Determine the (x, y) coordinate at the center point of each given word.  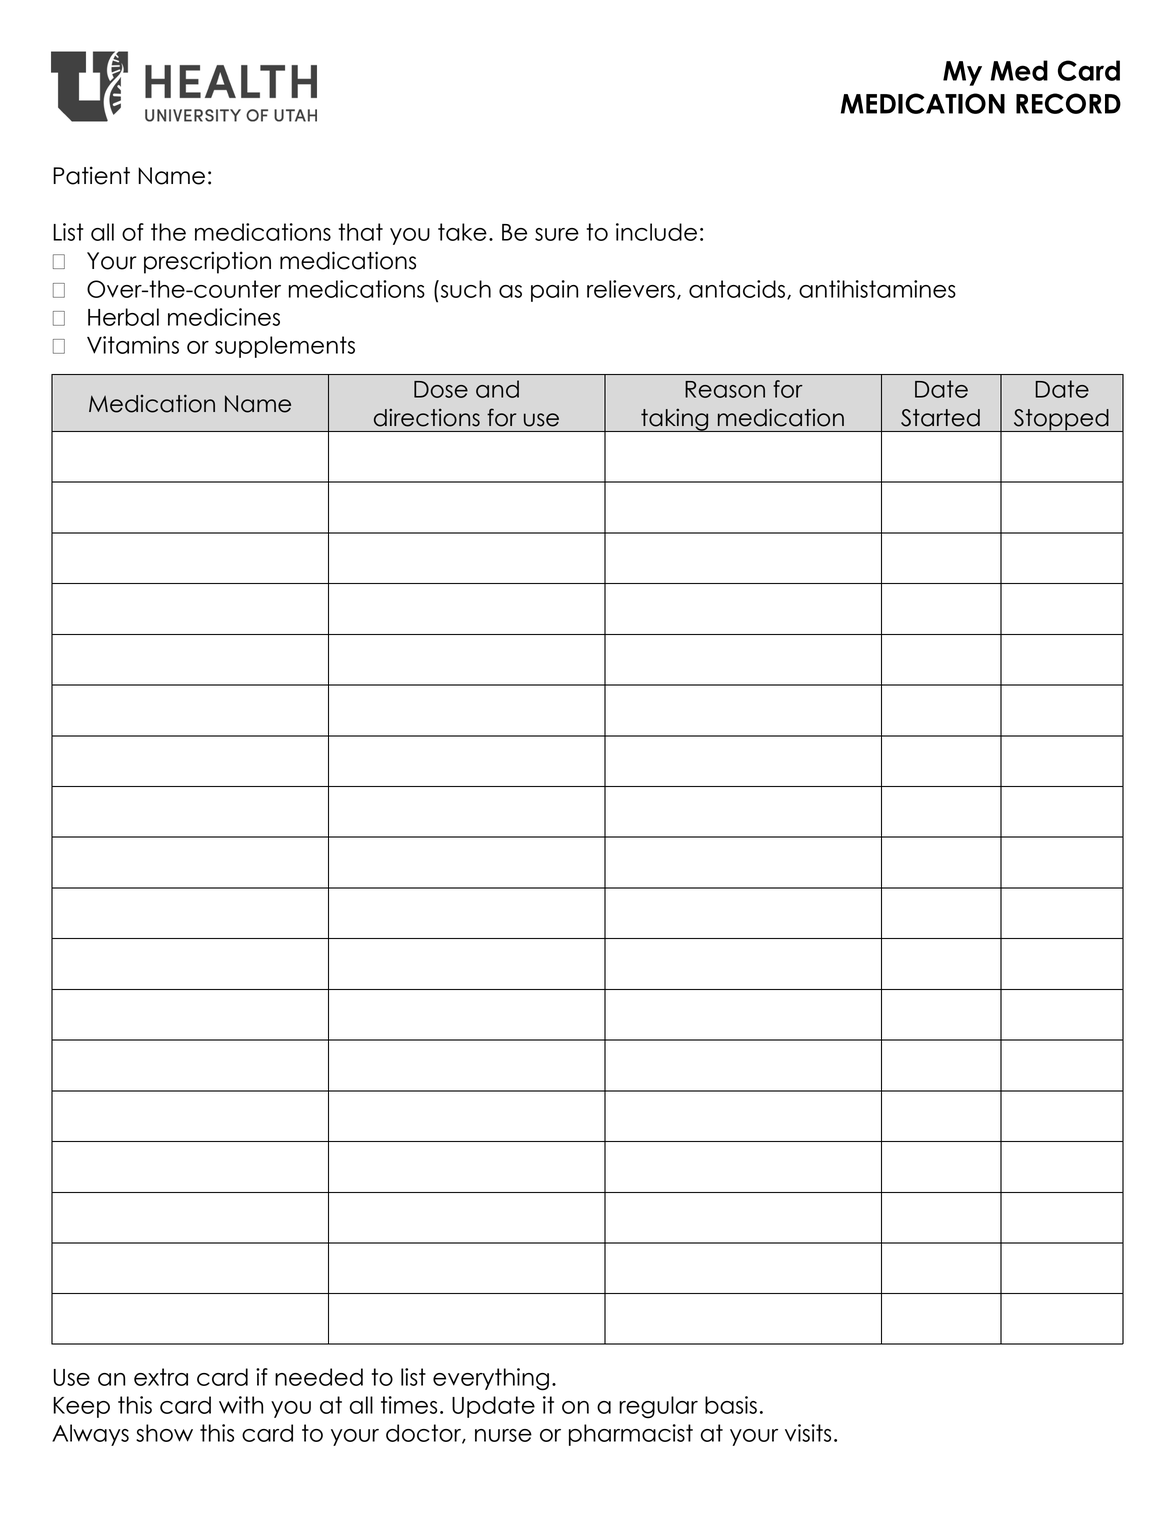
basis (731, 1405)
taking (675, 420)
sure (557, 234)
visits (808, 1433)
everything (491, 1379)
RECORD (1068, 103)
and (497, 389)
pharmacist (631, 1435)
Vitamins (133, 345)
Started (940, 418)
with (241, 1405)
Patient (91, 175)
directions (427, 417)
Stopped (1061, 420)
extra (161, 1377)
